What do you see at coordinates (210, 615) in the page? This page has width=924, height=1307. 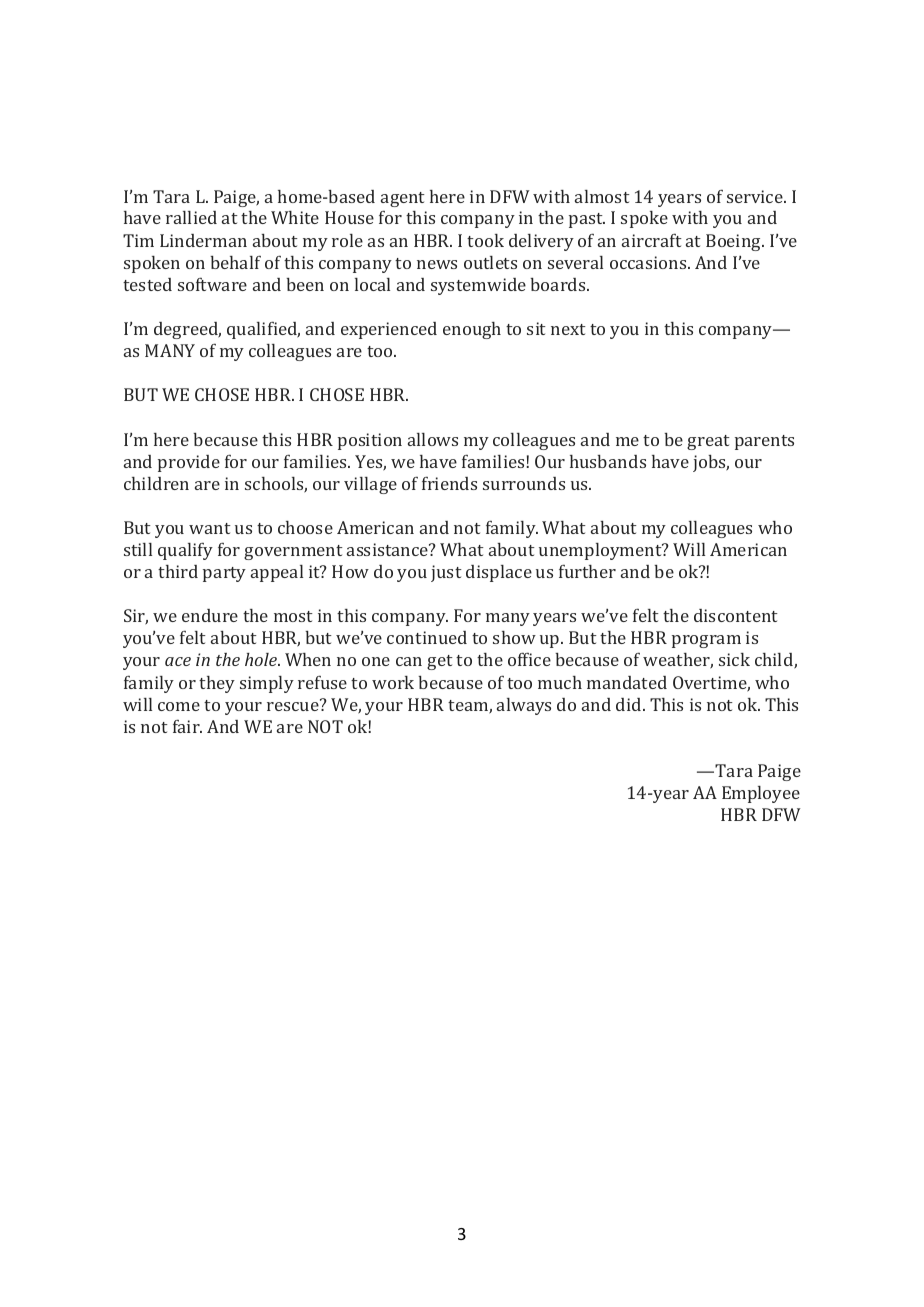 I see `endure` at bounding box center [210, 615].
